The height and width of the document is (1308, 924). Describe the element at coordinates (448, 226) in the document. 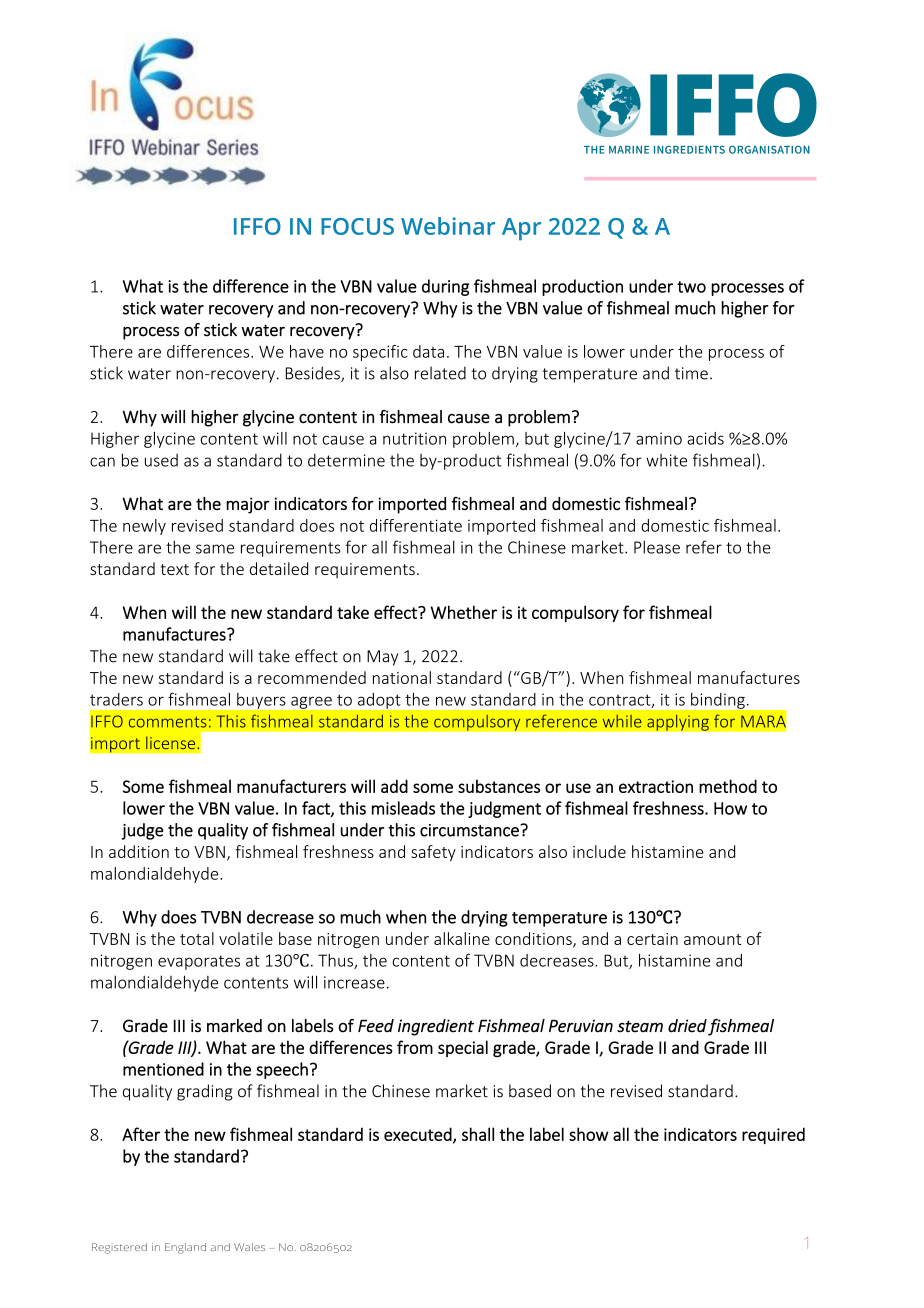

I see `Webinar` at that location.
